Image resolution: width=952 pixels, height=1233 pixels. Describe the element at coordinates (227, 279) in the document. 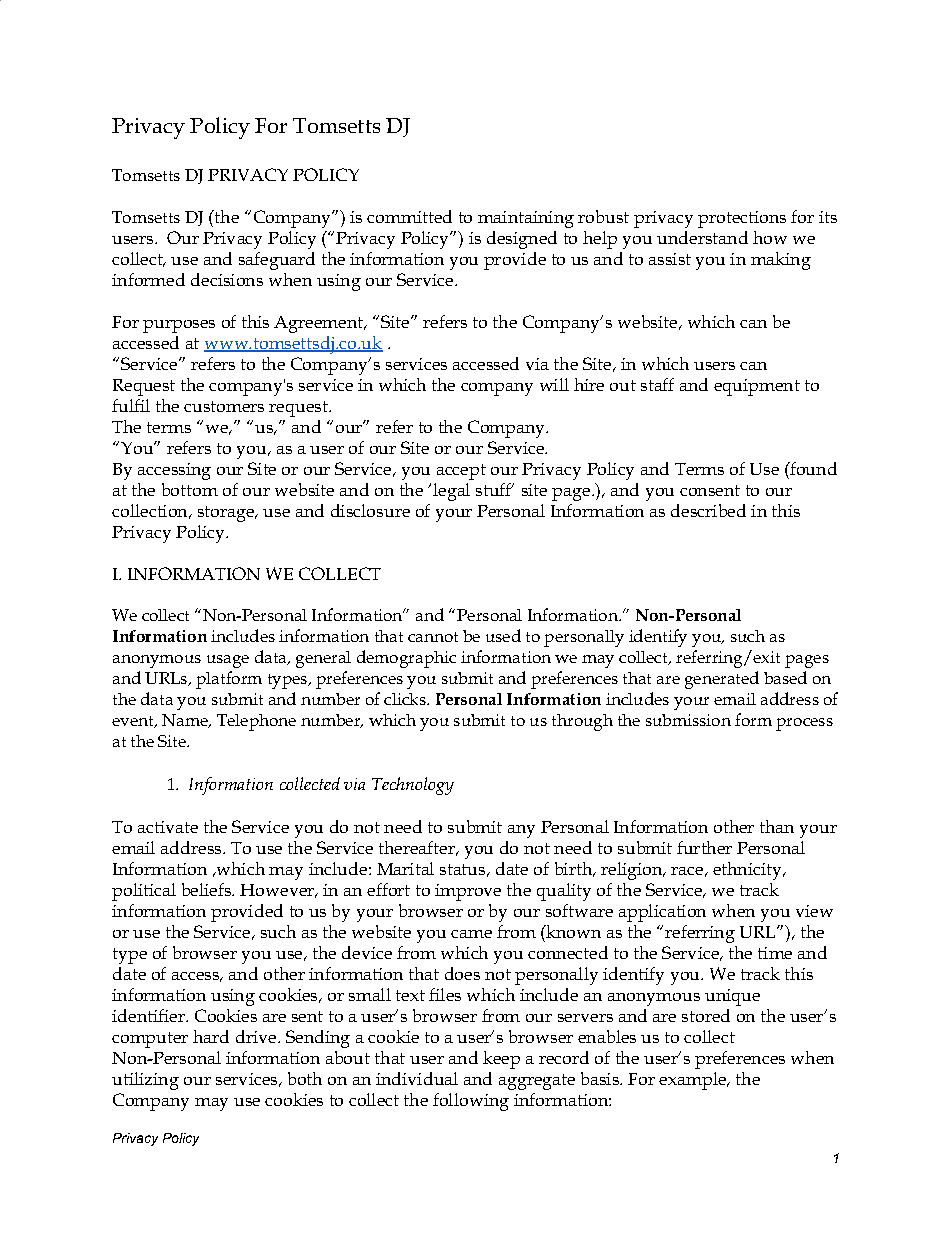

I see `decisions` at that location.
